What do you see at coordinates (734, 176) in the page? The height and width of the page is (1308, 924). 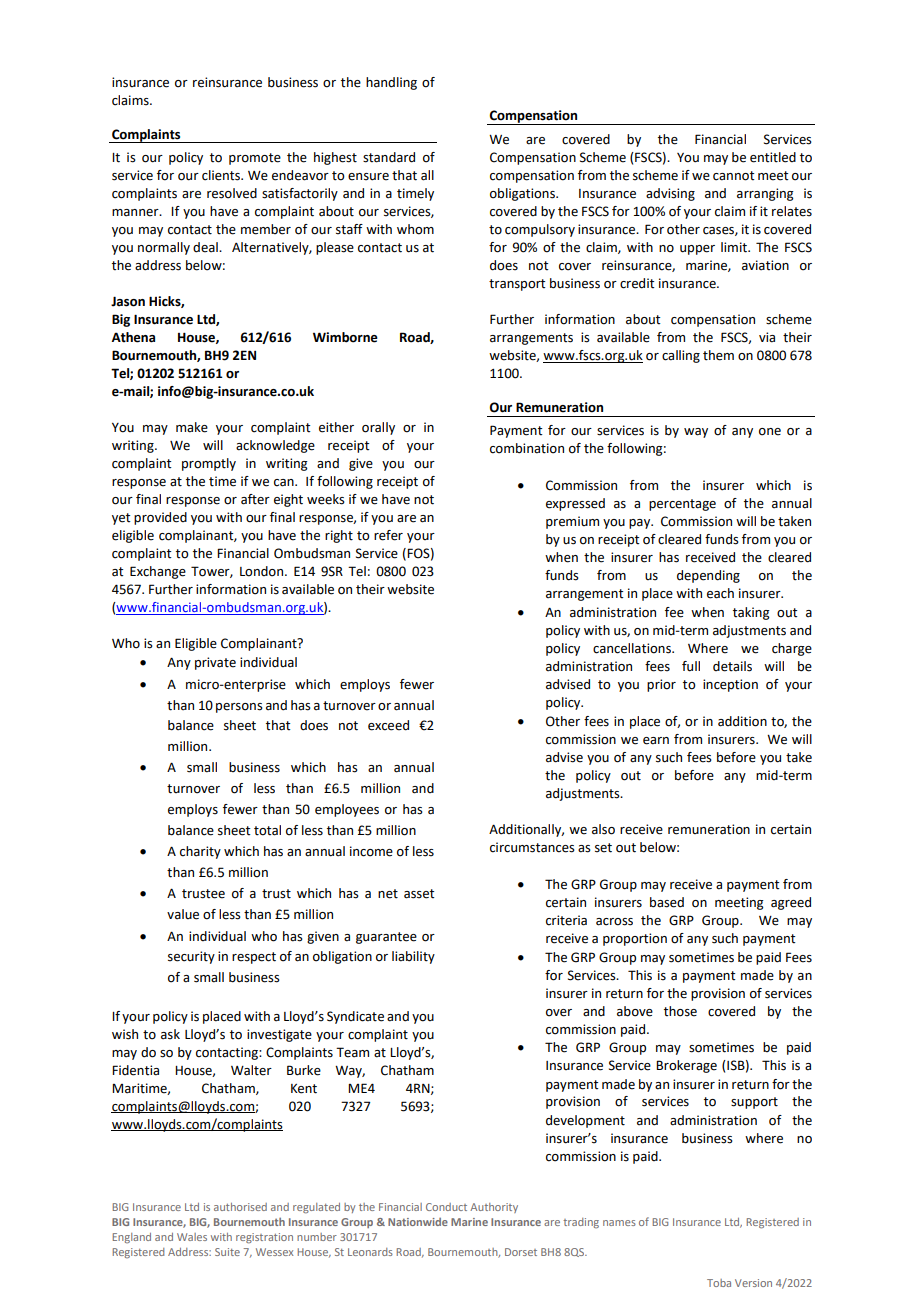 I see `cannot` at bounding box center [734, 176].
